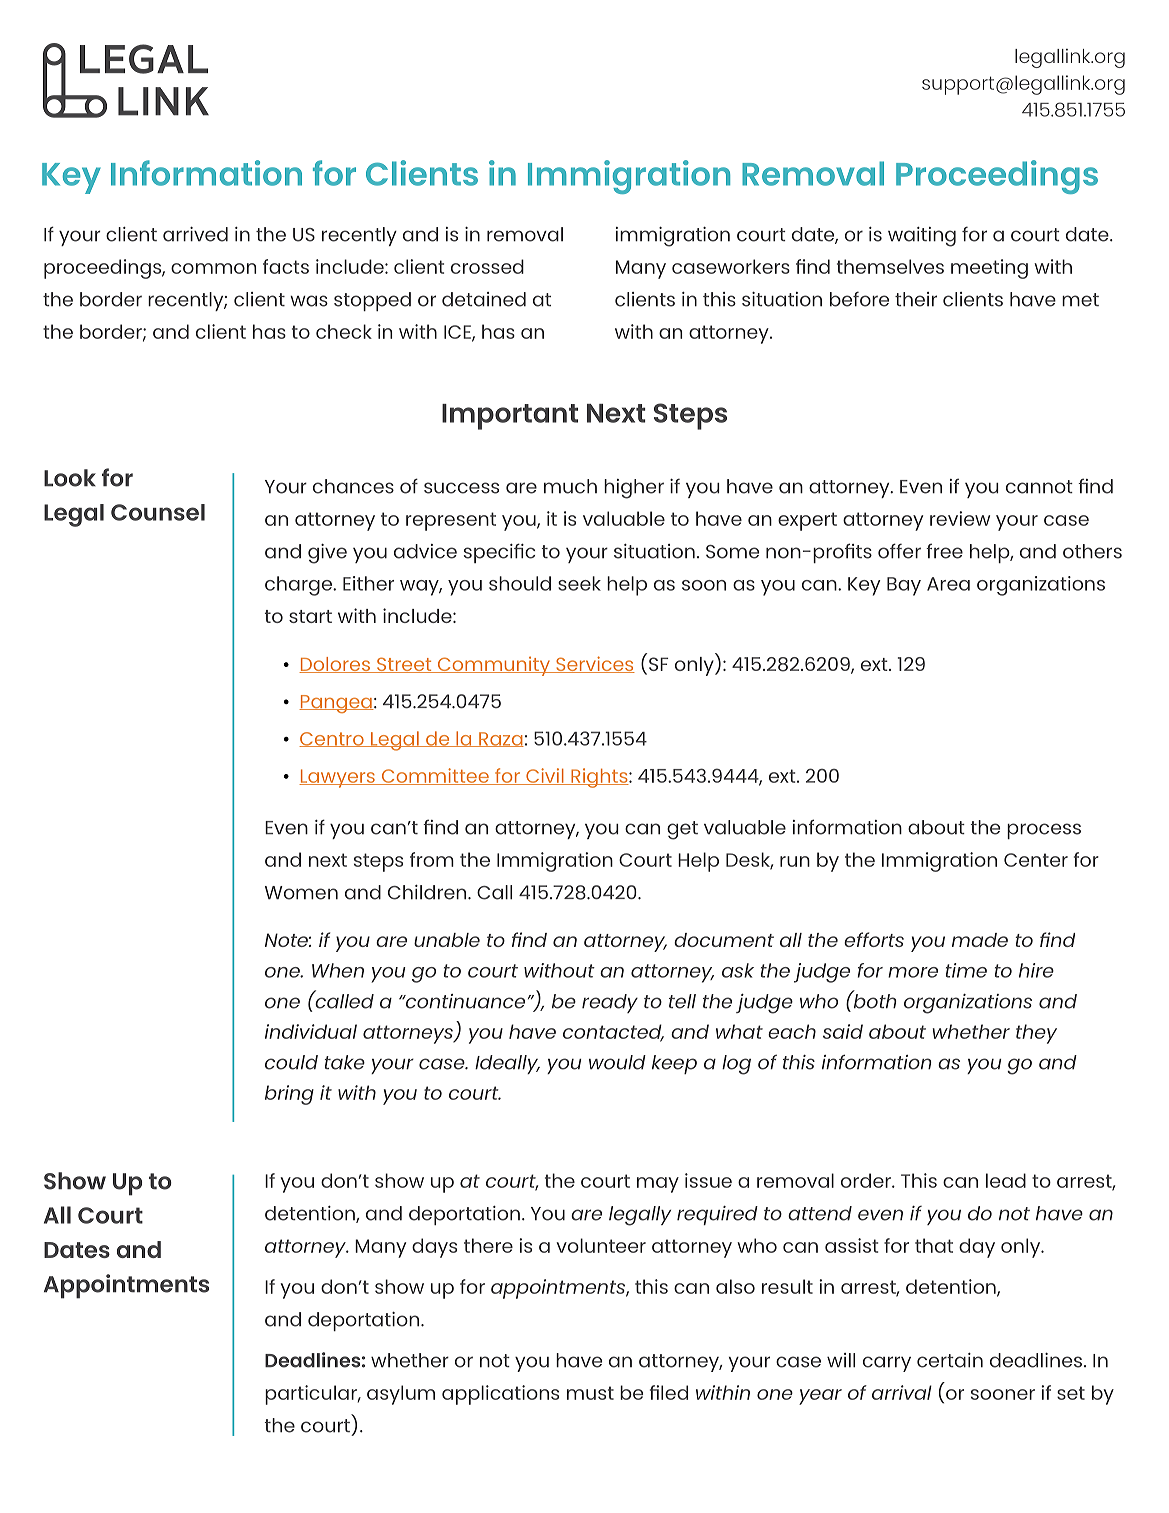  Describe the element at coordinates (590, 1393) in the image. I see `must` at that location.
